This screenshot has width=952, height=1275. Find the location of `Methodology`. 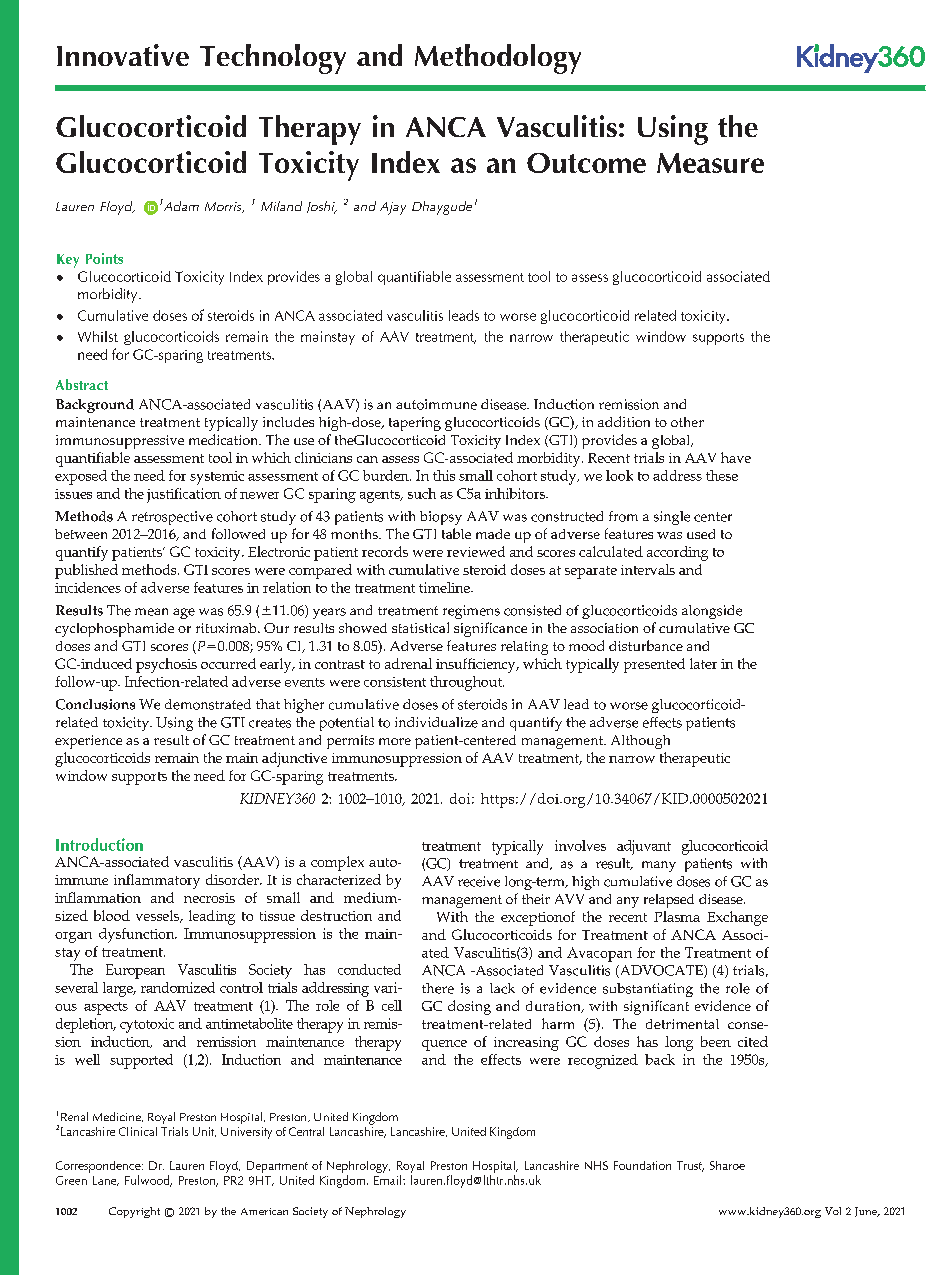

Methodology is located at coordinates (498, 59).
